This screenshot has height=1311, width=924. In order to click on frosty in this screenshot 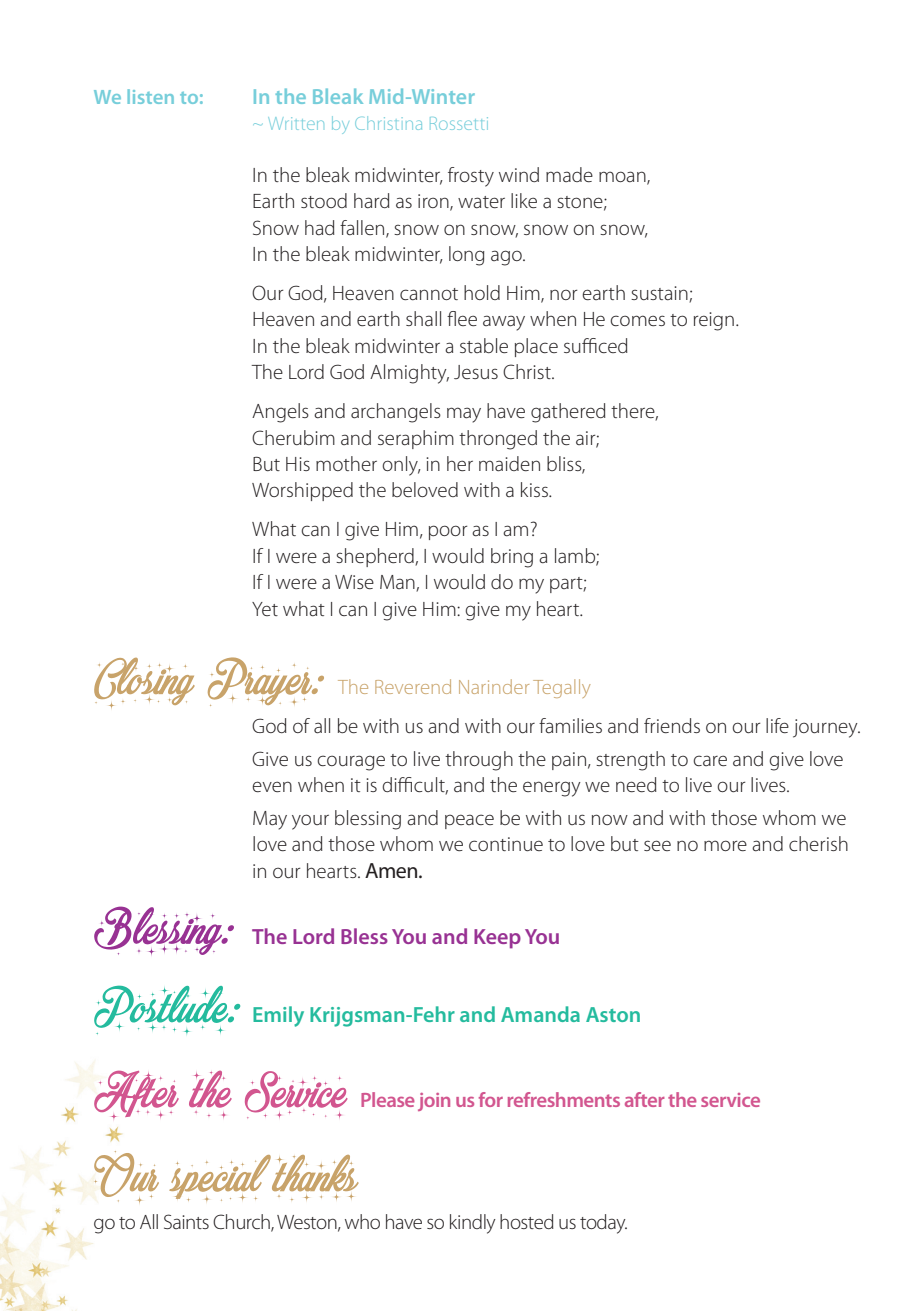, I will do `click(471, 177)`.
